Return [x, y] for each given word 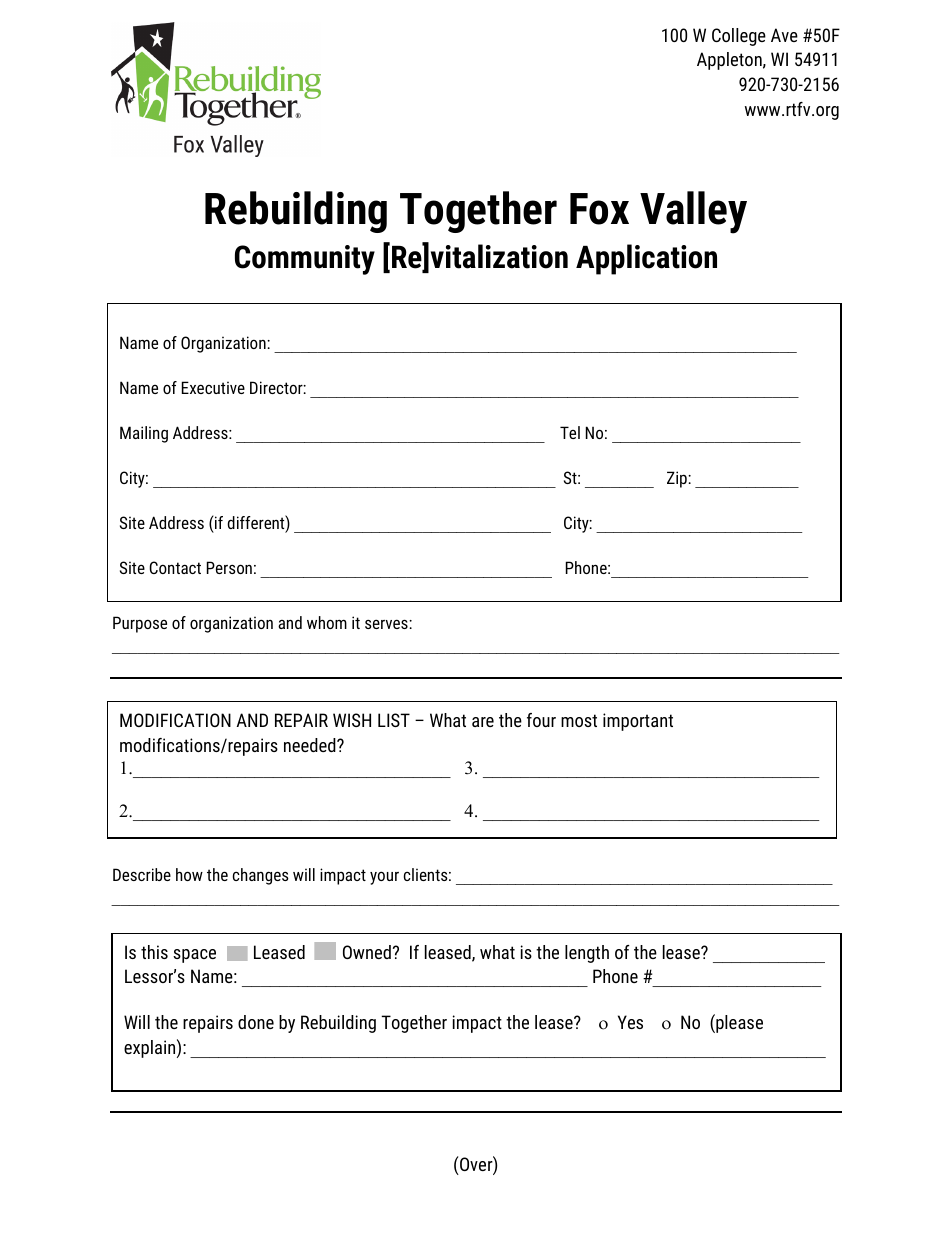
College [739, 37]
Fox [599, 209]
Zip [678, 479]
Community [305, 260]
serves [387, 624]
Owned [367, 952]
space [194, 956]
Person [229, 567]
